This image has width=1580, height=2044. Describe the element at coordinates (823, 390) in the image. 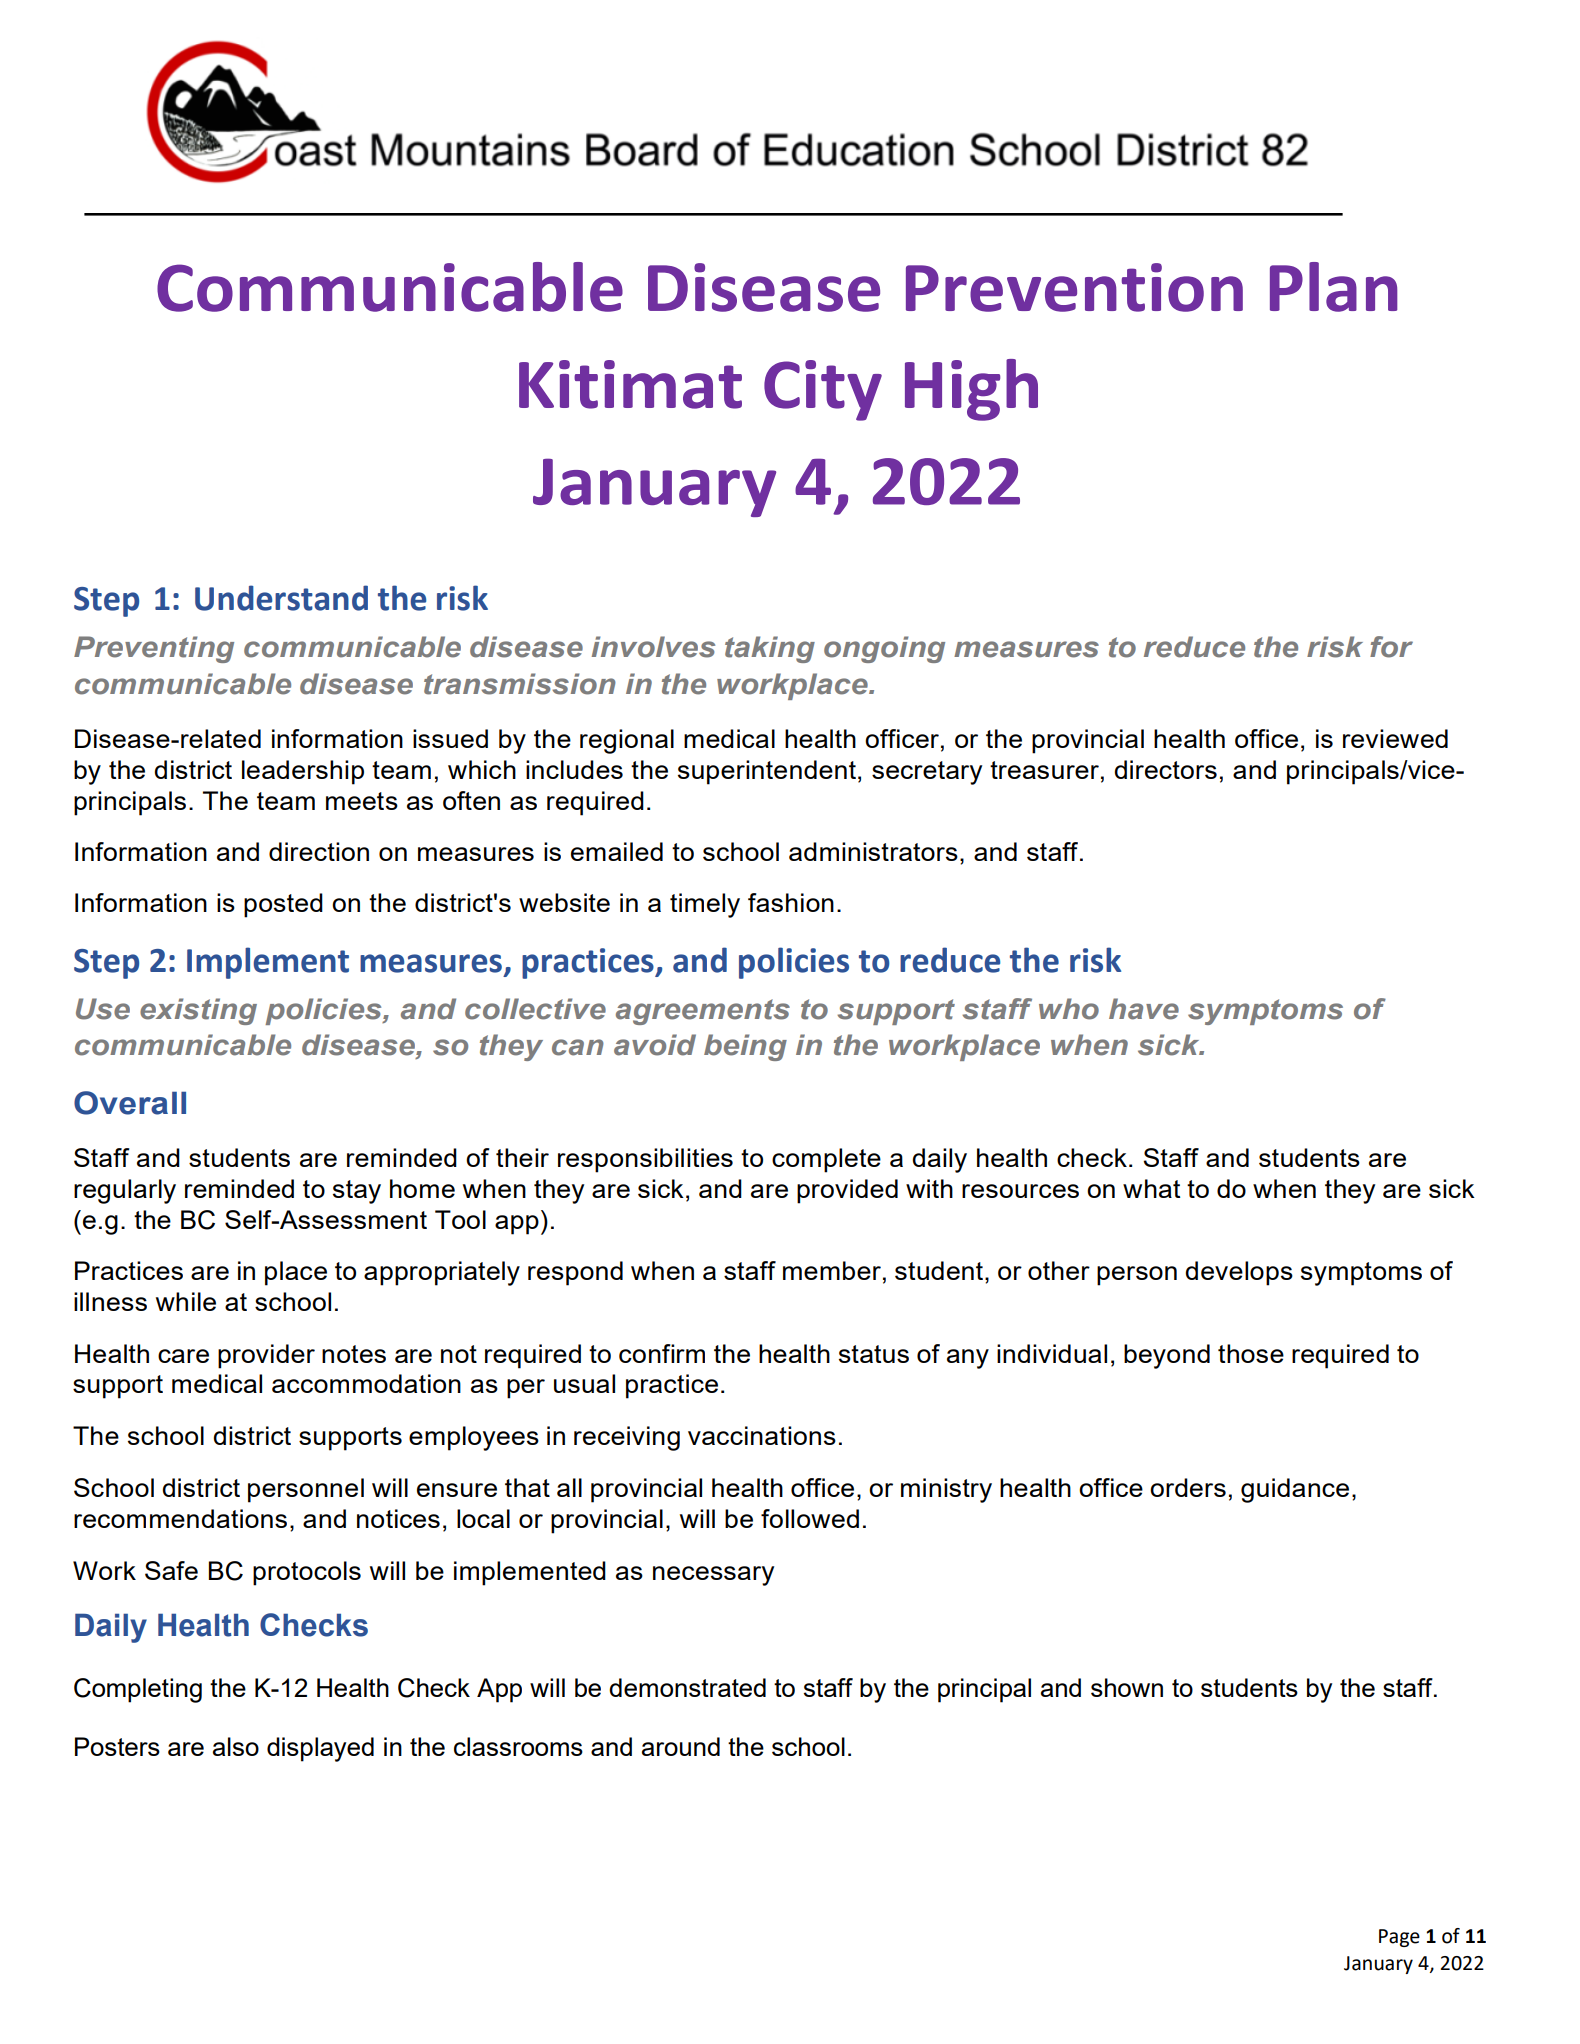

I see `City` at that location.
